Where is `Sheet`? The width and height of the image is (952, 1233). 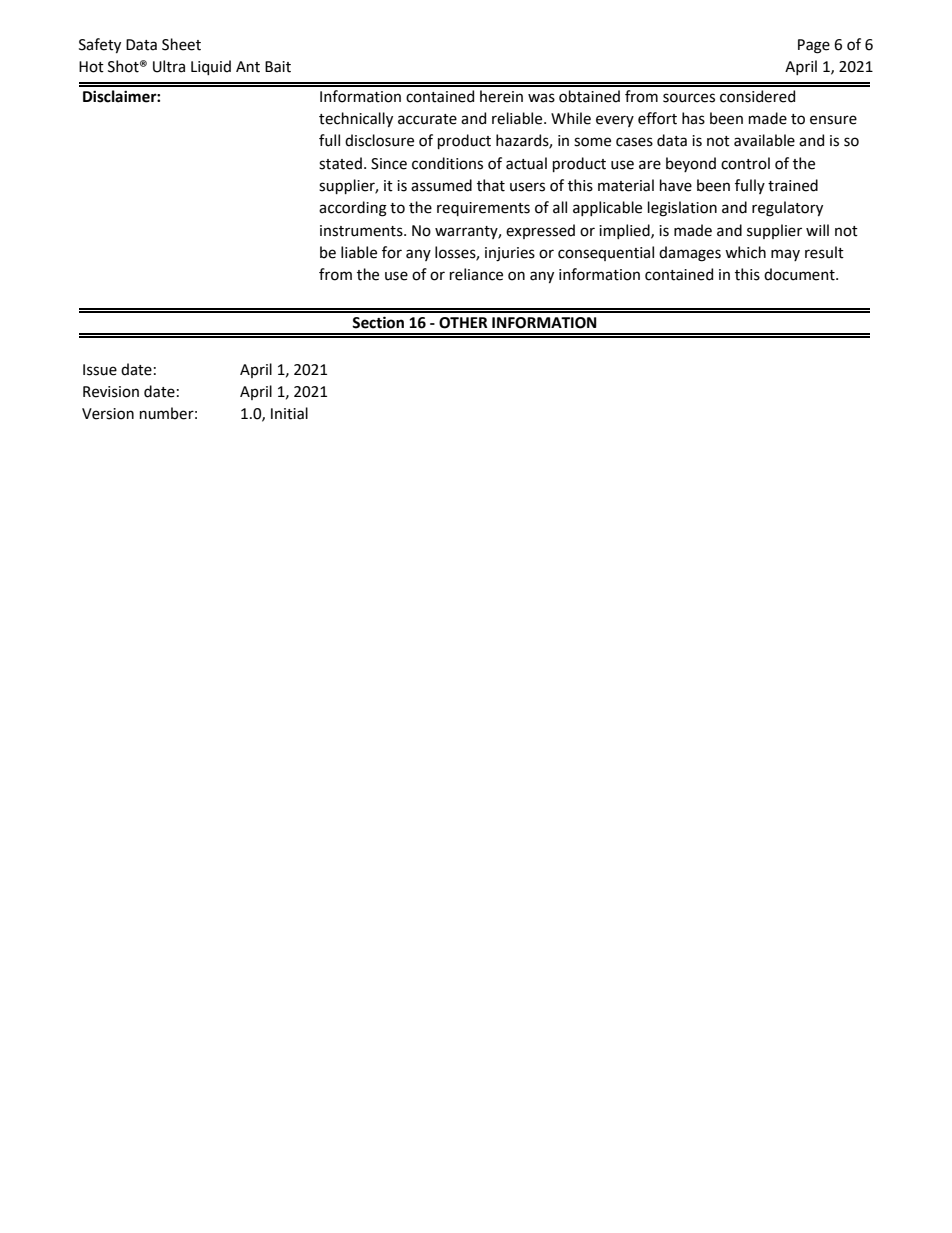
Sheet is located at coordinates (181, 44).
